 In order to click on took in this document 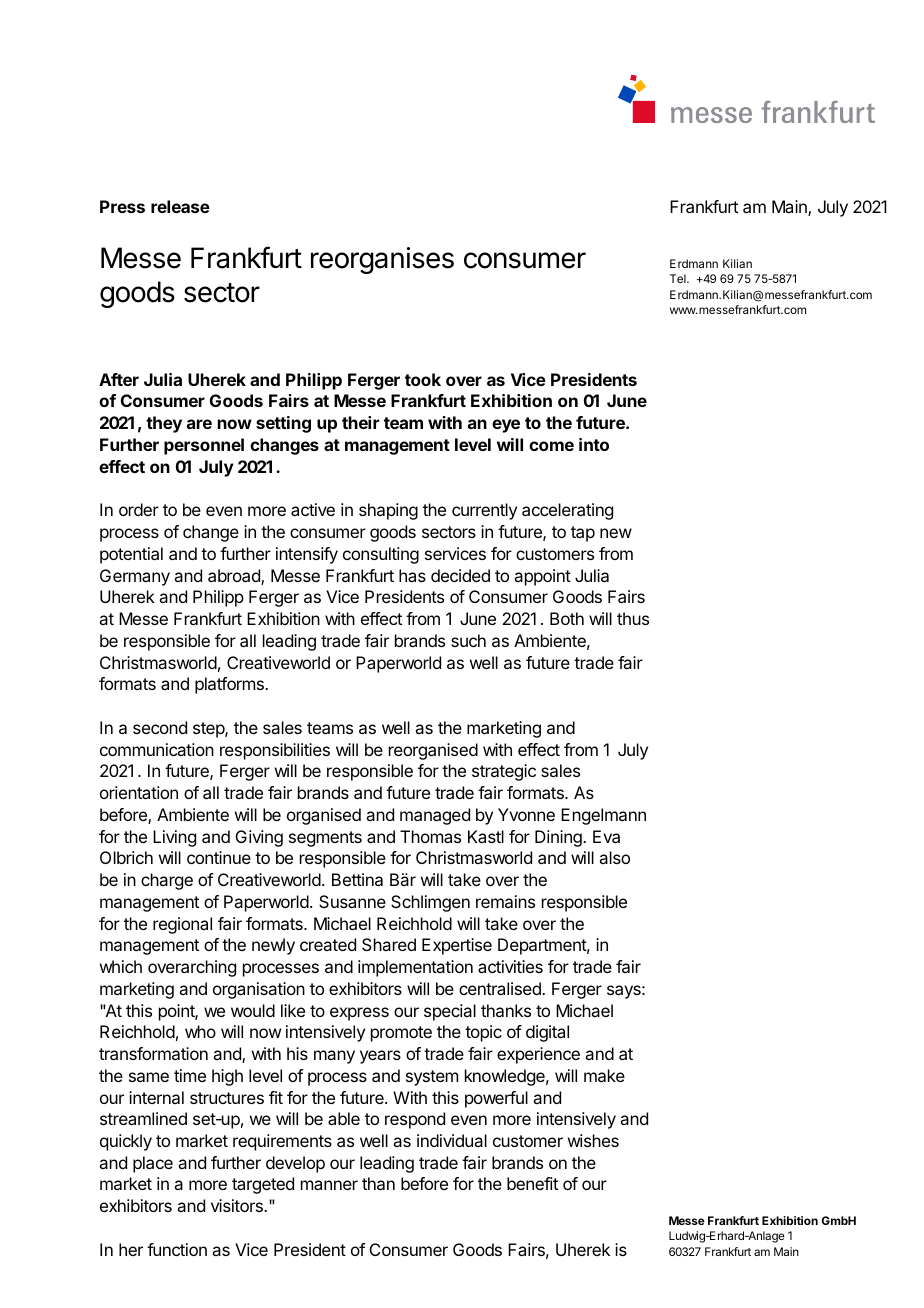, I will do `click(423, 379)`.
